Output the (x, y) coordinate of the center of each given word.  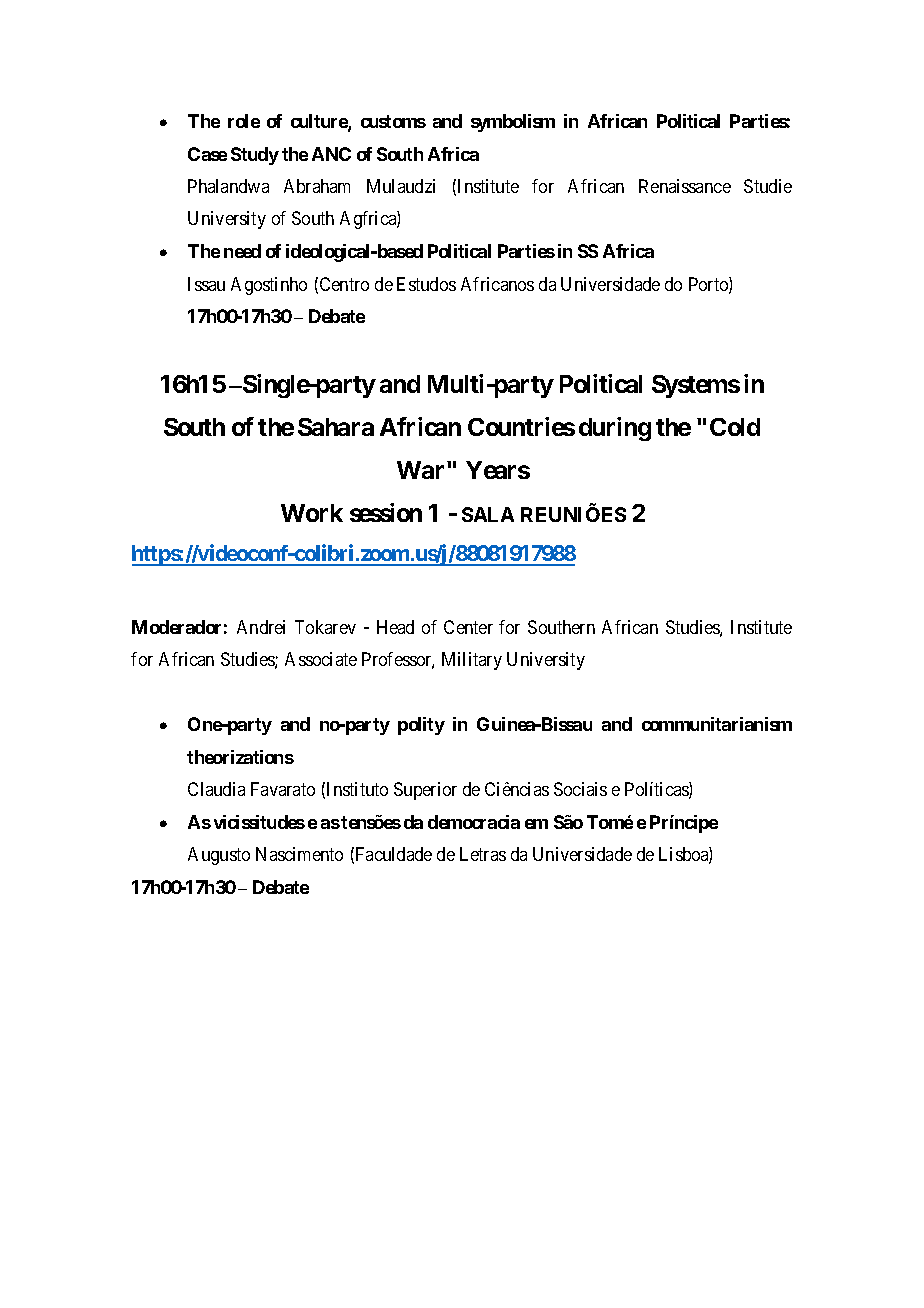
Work (312, 513)
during (615, 429)
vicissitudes (259, 822)
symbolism (513, 123)
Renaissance (685, 186)
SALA (488, 514)
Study (255, 156)
